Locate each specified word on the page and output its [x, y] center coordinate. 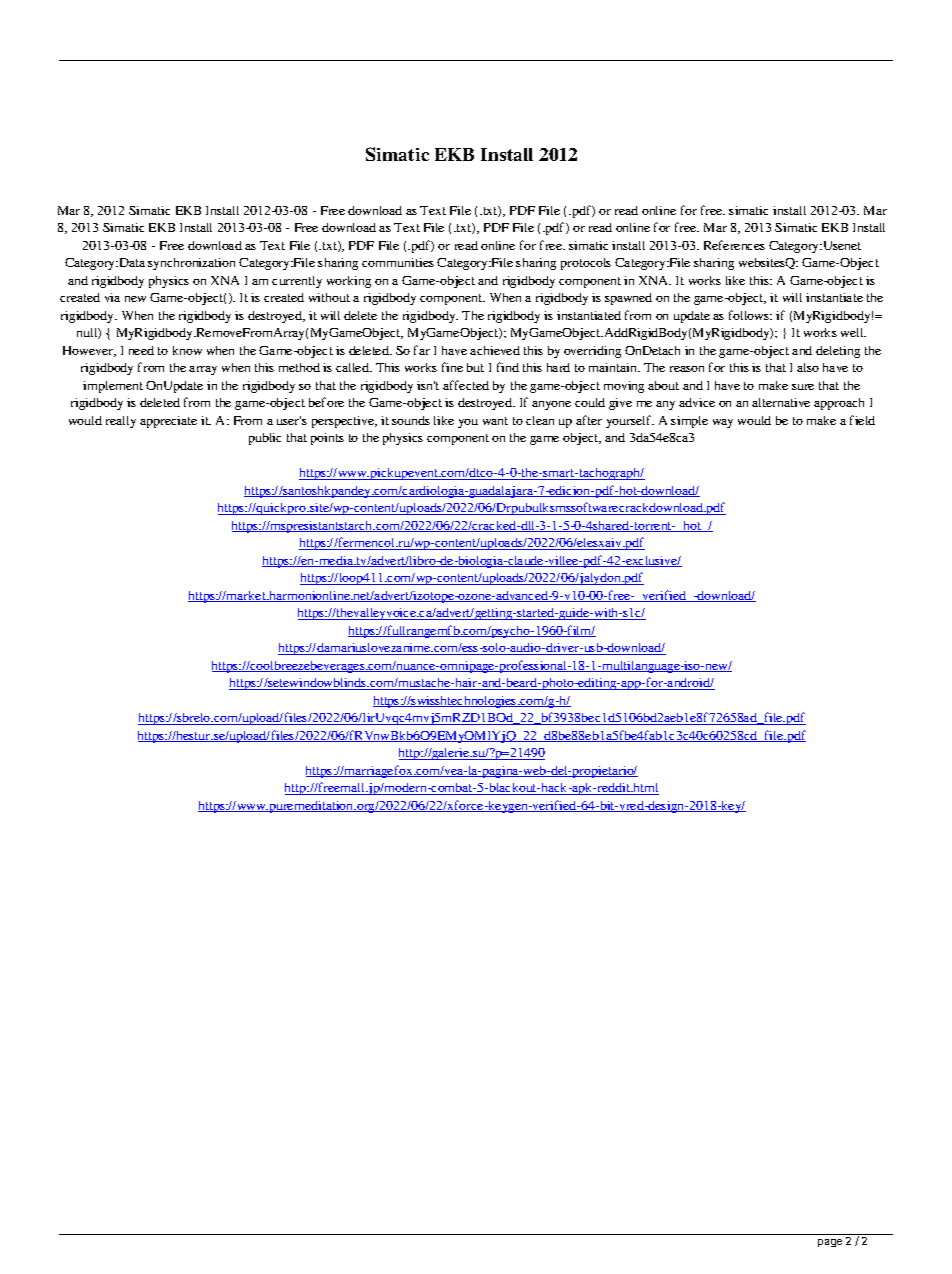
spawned [628, 299]
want [495, 421]
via [112, 297]
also [808, 367]
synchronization [191, 264]
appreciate [168, 422]
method [299, 367]
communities [398, 262]
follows [750, 315]
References [734, 245]
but [475, 367]
